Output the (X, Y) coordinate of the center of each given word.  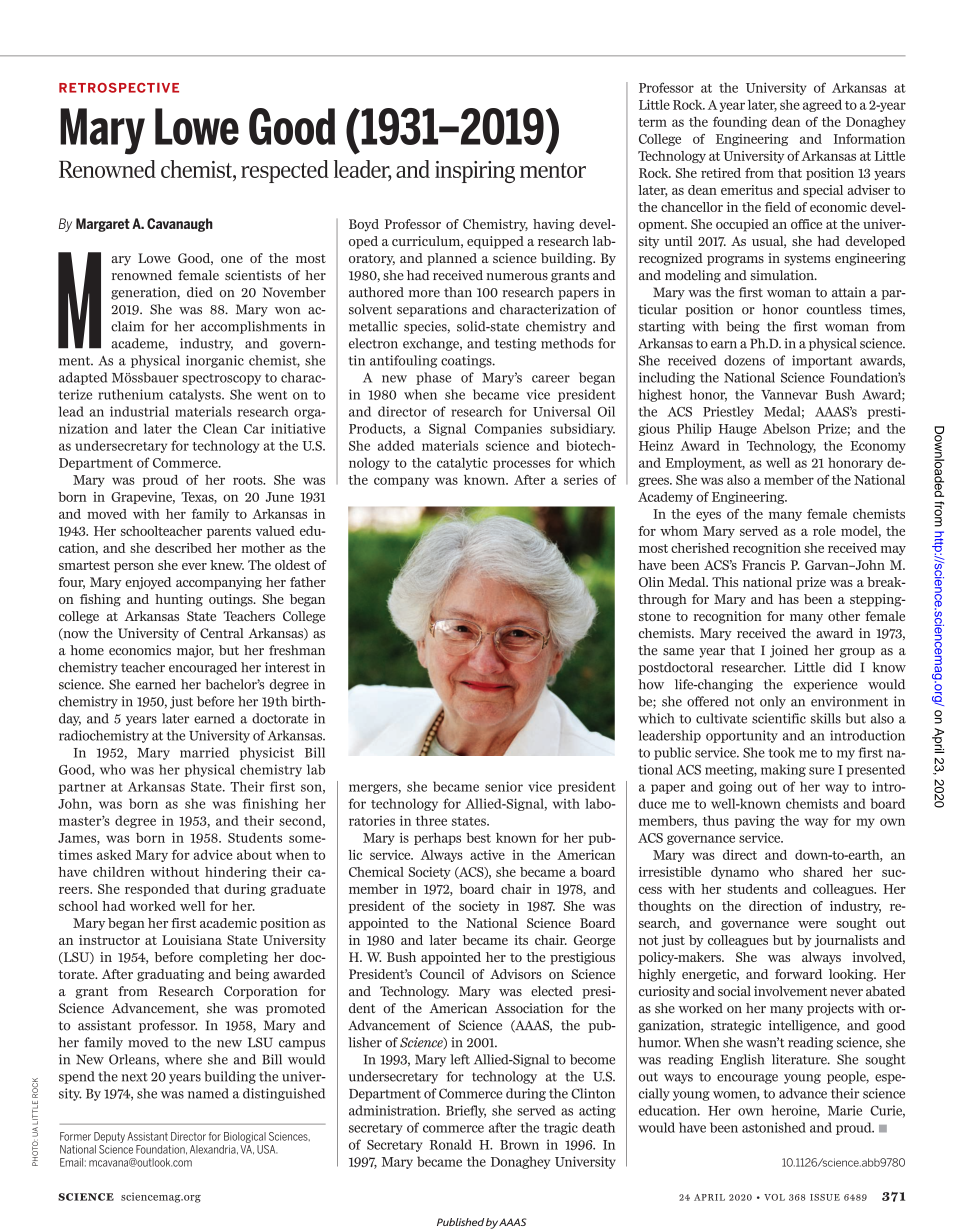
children (119, 872)
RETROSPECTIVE (119, 88)
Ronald (451, 1144)
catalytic (462, 463)
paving (755, 821)
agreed (822, 105)
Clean (220, 428)
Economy (878, 447)
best (478, 838)
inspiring (475, 172)
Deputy (109, 1137)
